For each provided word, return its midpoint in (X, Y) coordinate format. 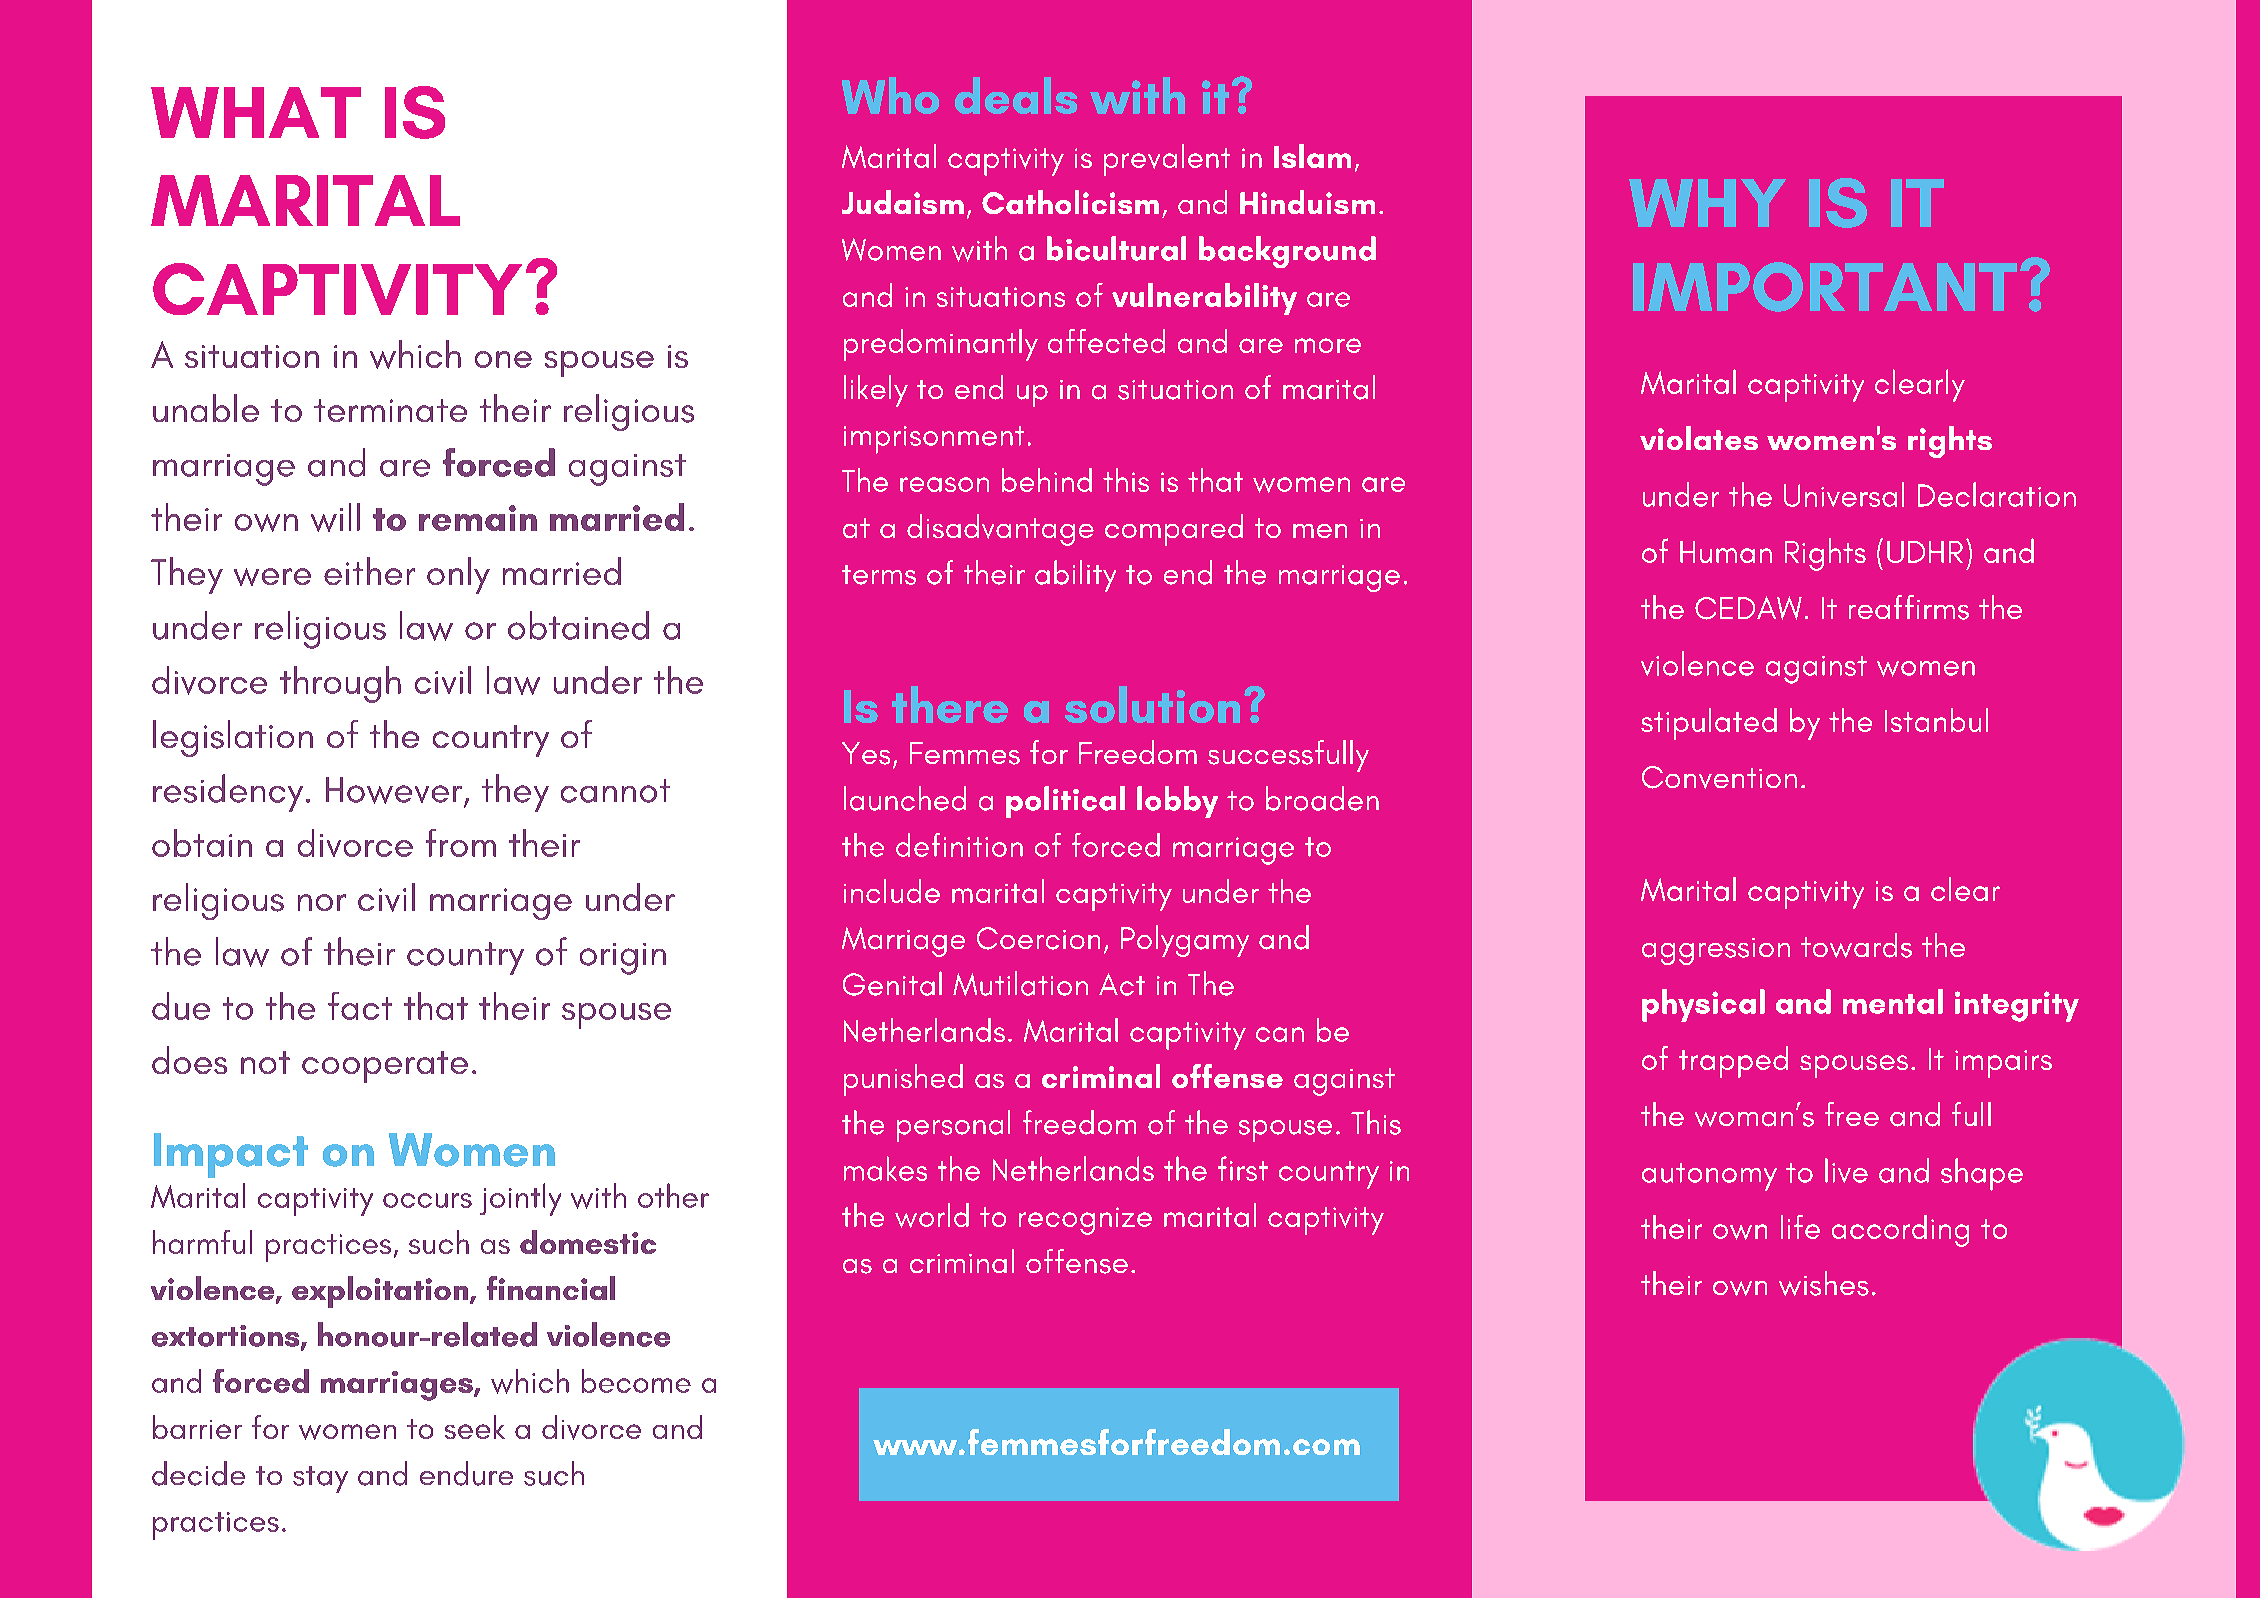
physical (1703, 1005)
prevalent (1167, 160)
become (636, 1381)
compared (1174, 530)
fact (360, 1006)
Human (1726, 552)
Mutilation (1020, 983)
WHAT (256, 112)
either (369, 571)
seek (475, 1427)
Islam (1312, 156)
